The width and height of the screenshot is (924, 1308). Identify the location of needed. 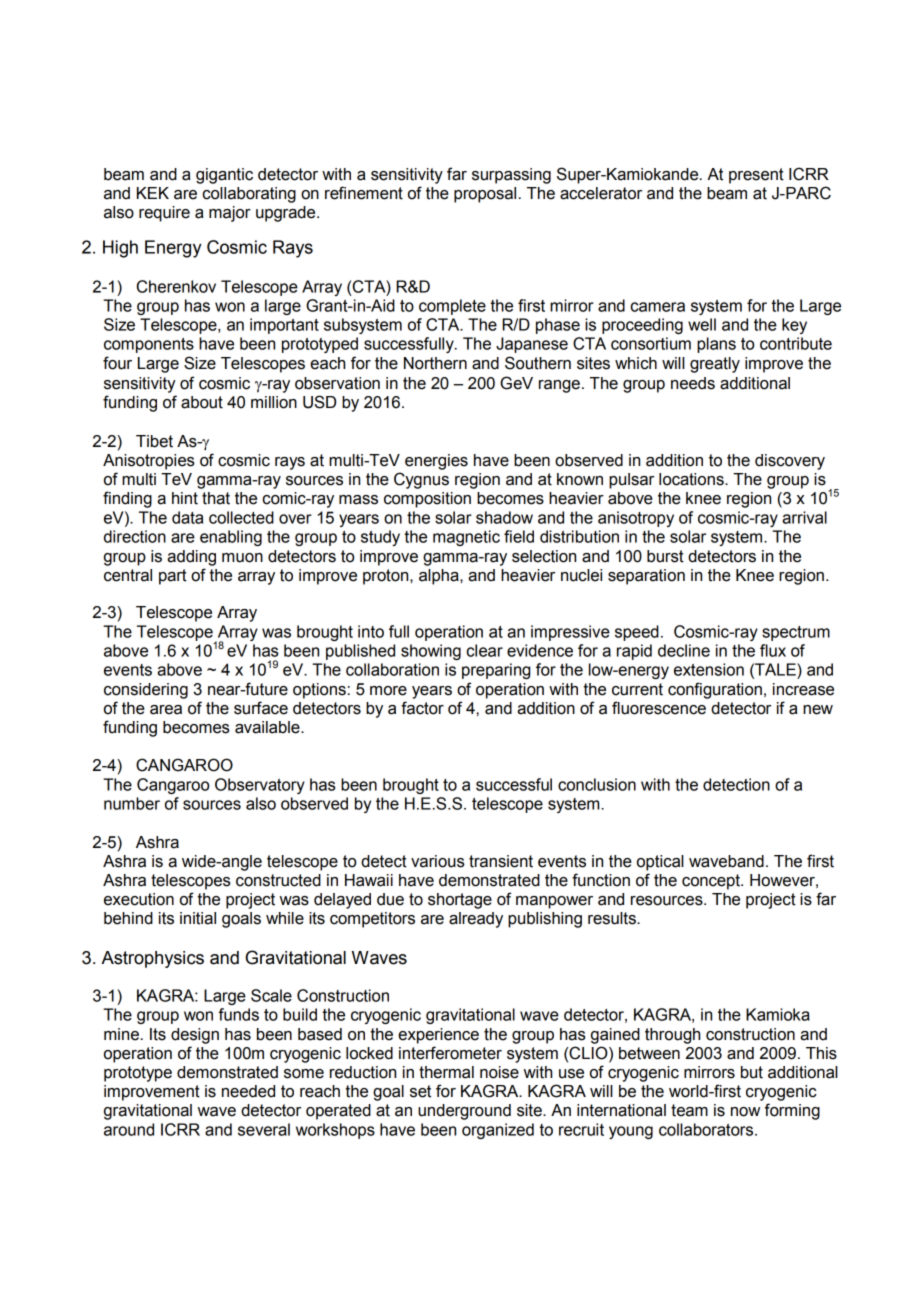
(248, 1091).
